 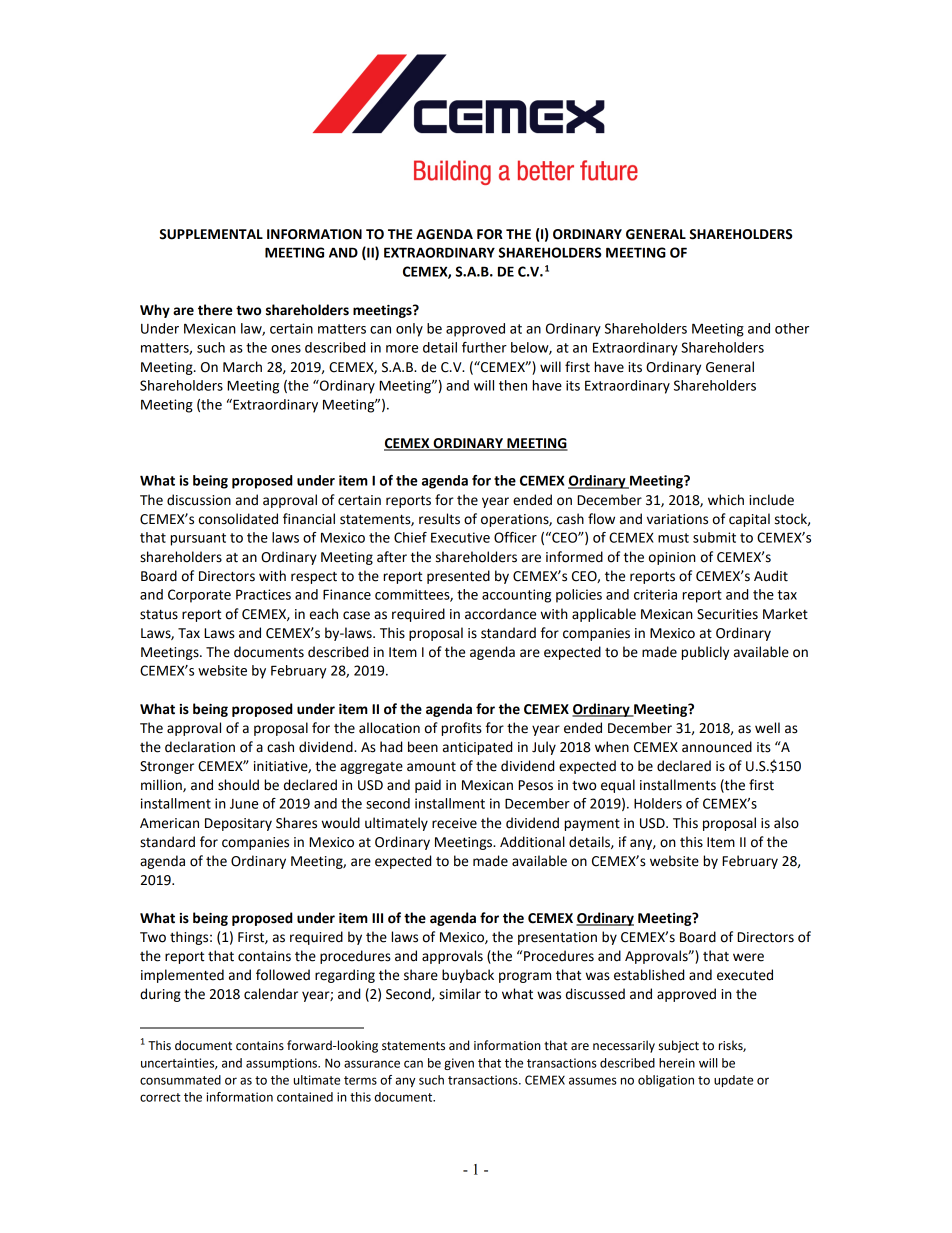 I want to click on Depositary, so click(x=238, y=824).
